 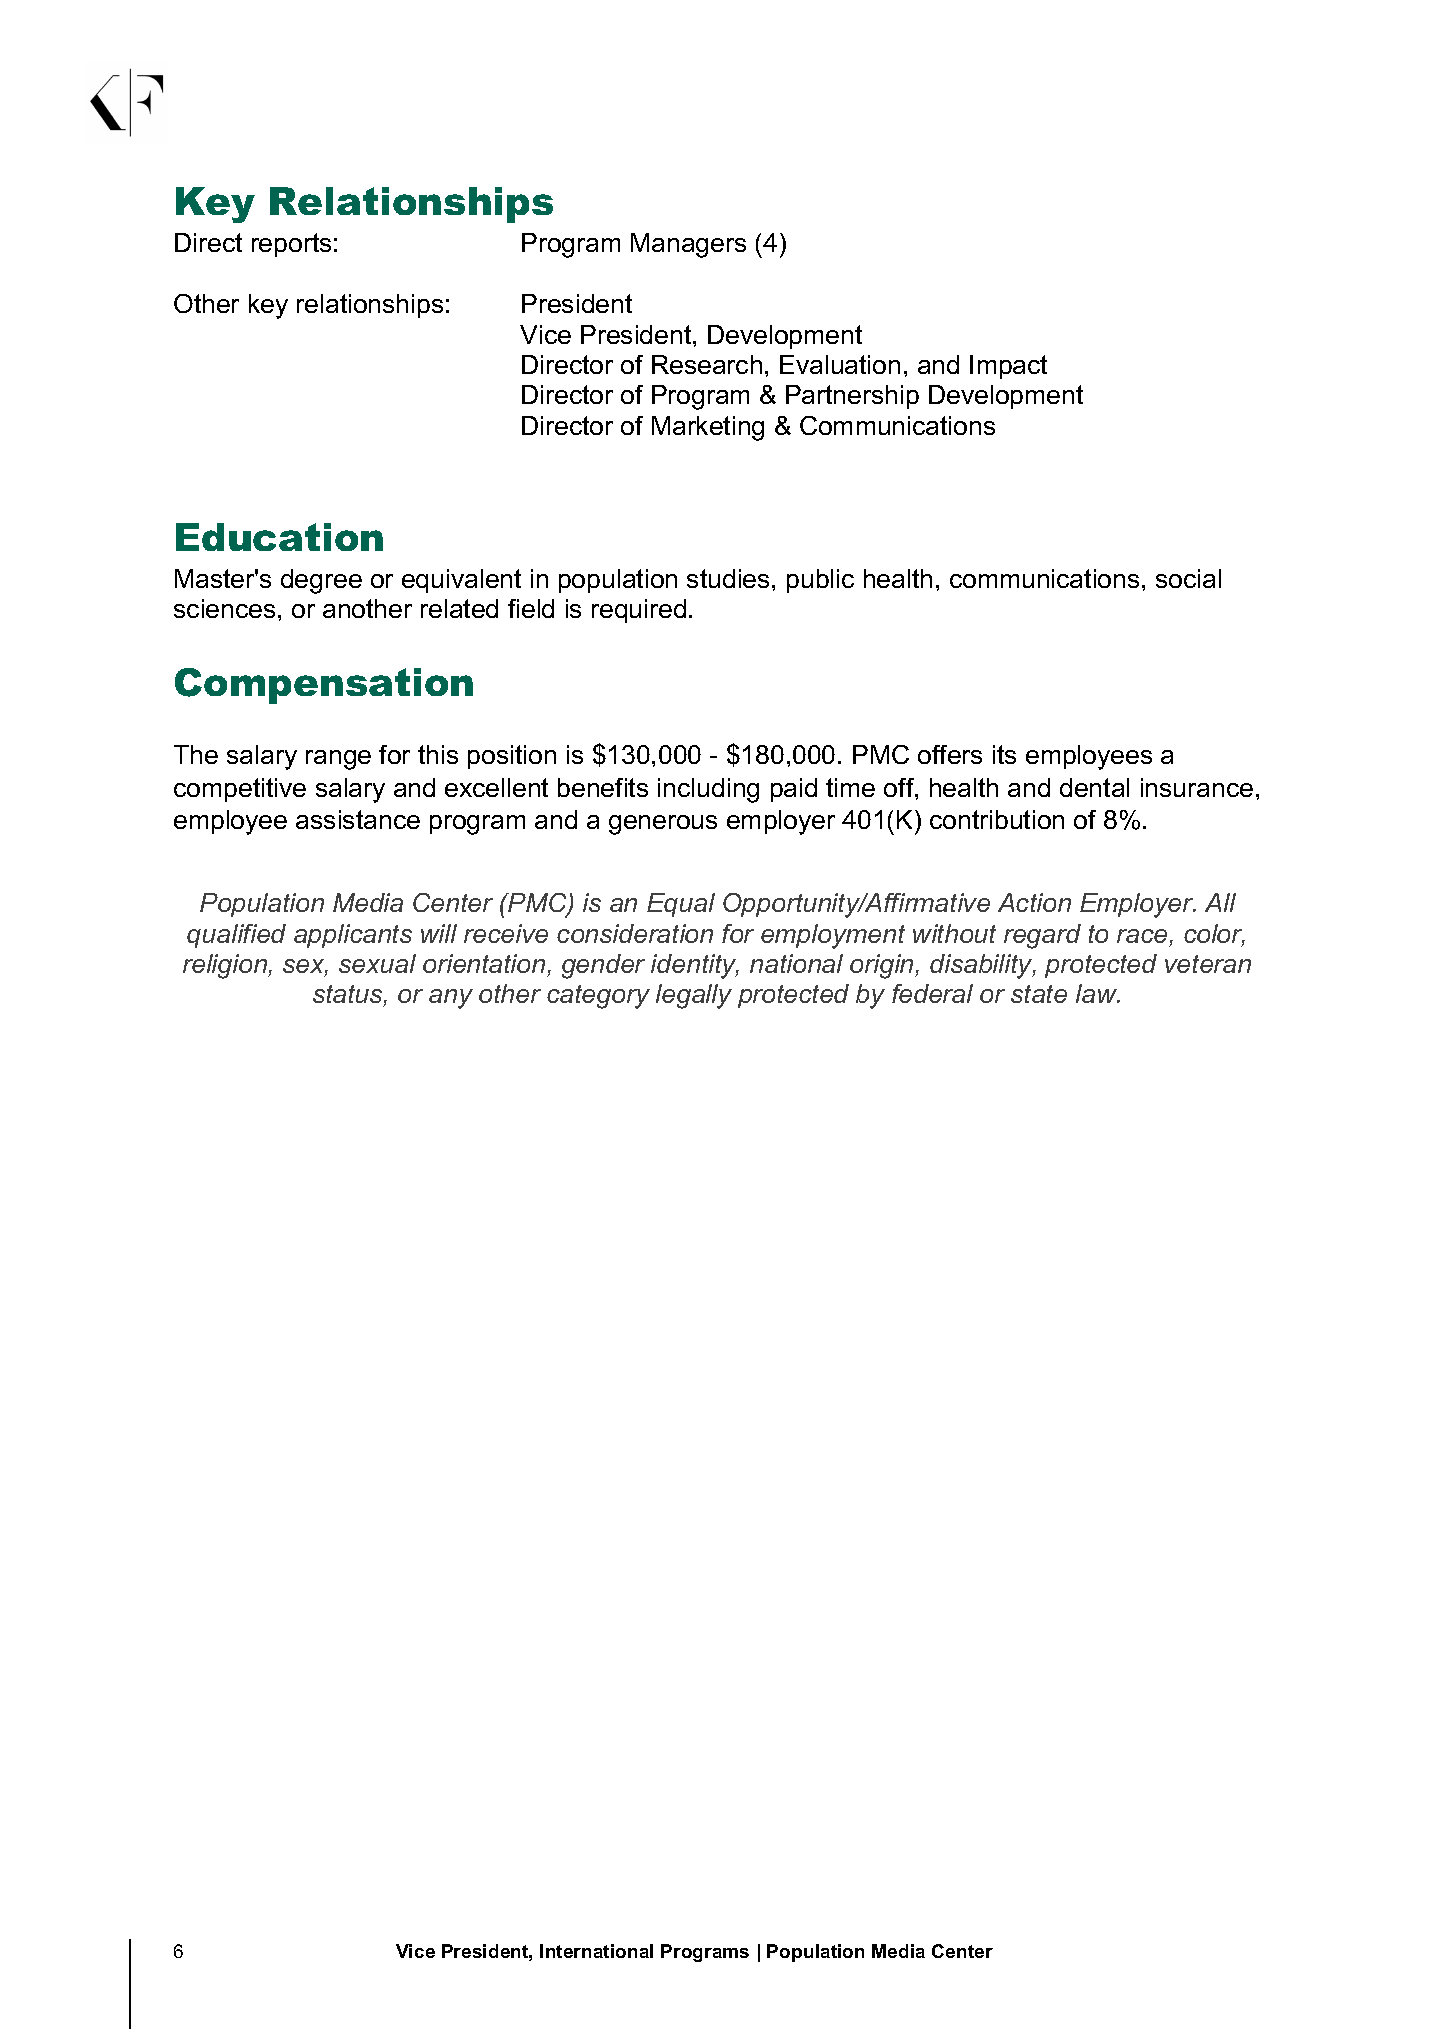 I want to click on identity, so click(x=695, y=966).
